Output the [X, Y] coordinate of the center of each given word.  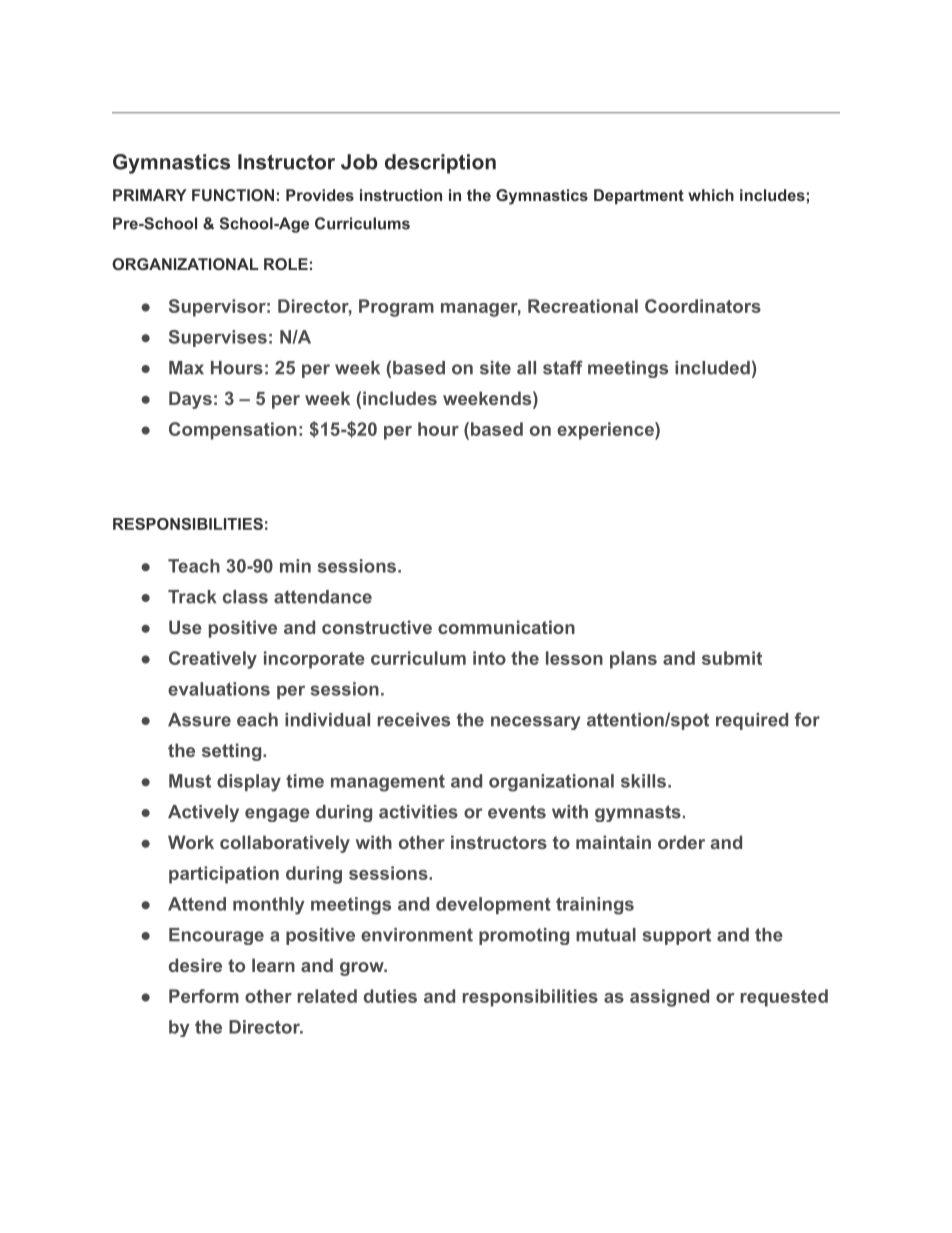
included [712, 368]
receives [414, 720]
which [711, 195]
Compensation [233, 431]
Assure [199, 720]
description [440, 164]
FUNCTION [233, 195]
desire [195, 965]
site [495, 368]
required [752, 721]
